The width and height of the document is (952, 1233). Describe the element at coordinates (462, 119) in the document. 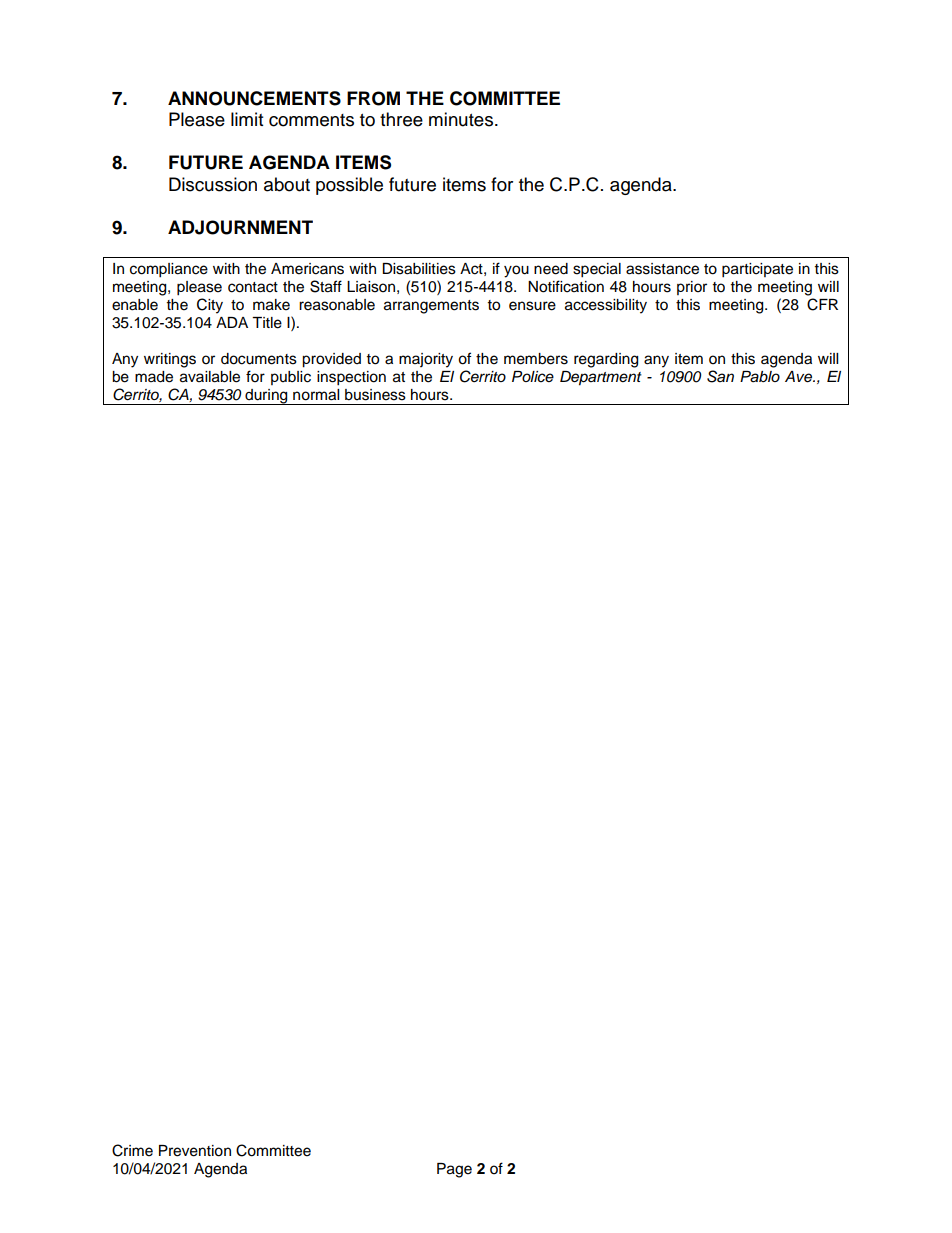

I see `minutes` at that location.
